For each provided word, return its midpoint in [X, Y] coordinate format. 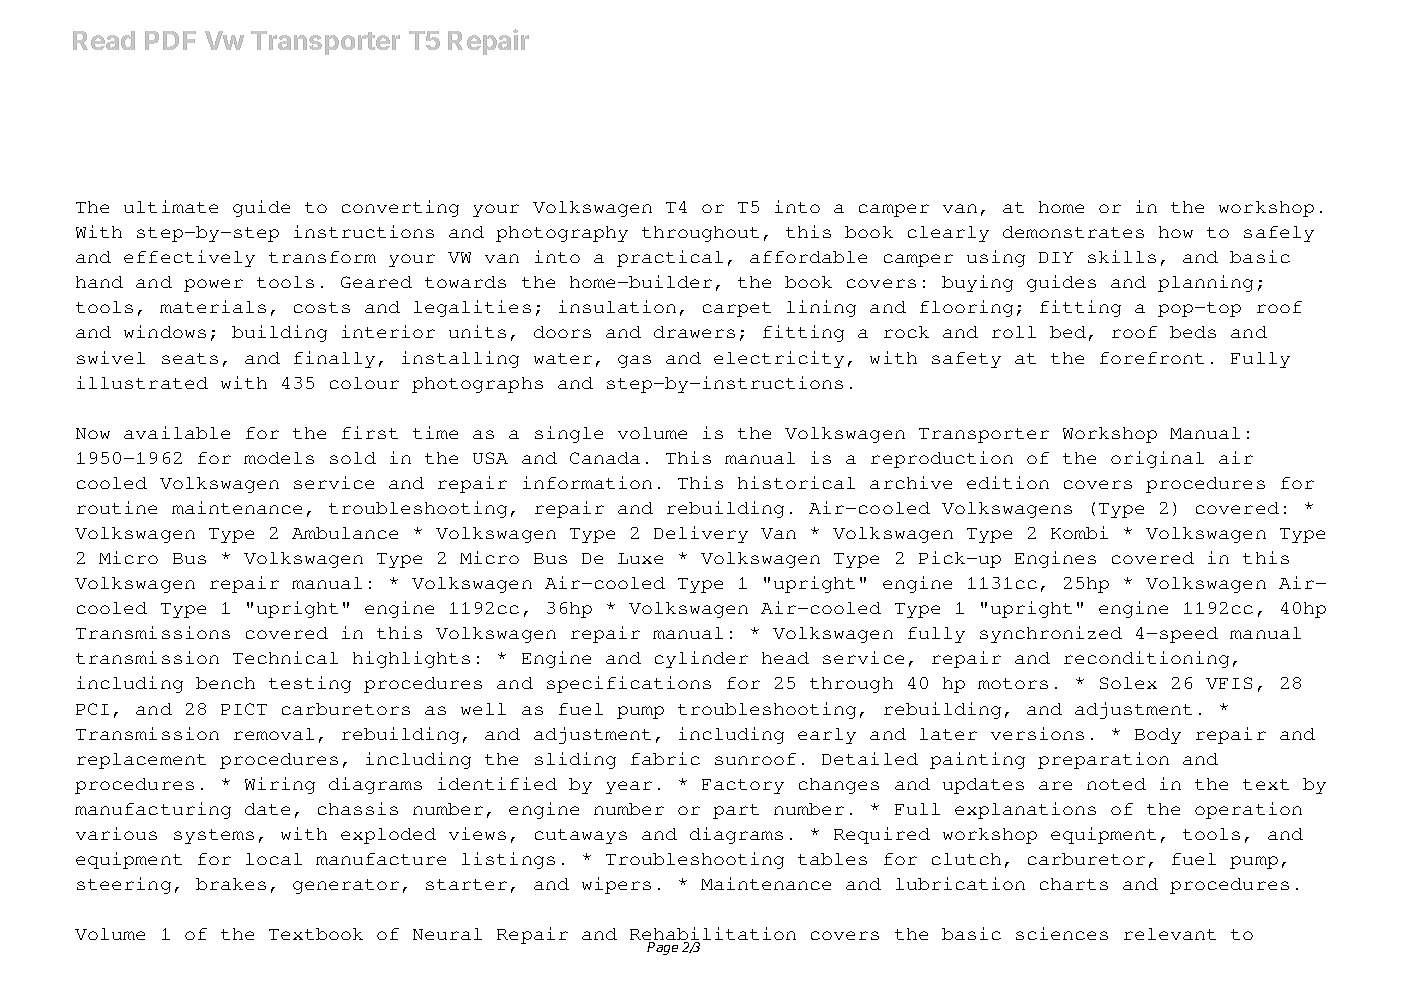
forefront [1152, 358]
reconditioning [1146, 659]
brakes [231, 884]
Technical [285, 657]
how [1176, 232]
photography [562, 234]
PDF [170, 40]
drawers [694, 332]
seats [190, 358]
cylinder [701, 659]
